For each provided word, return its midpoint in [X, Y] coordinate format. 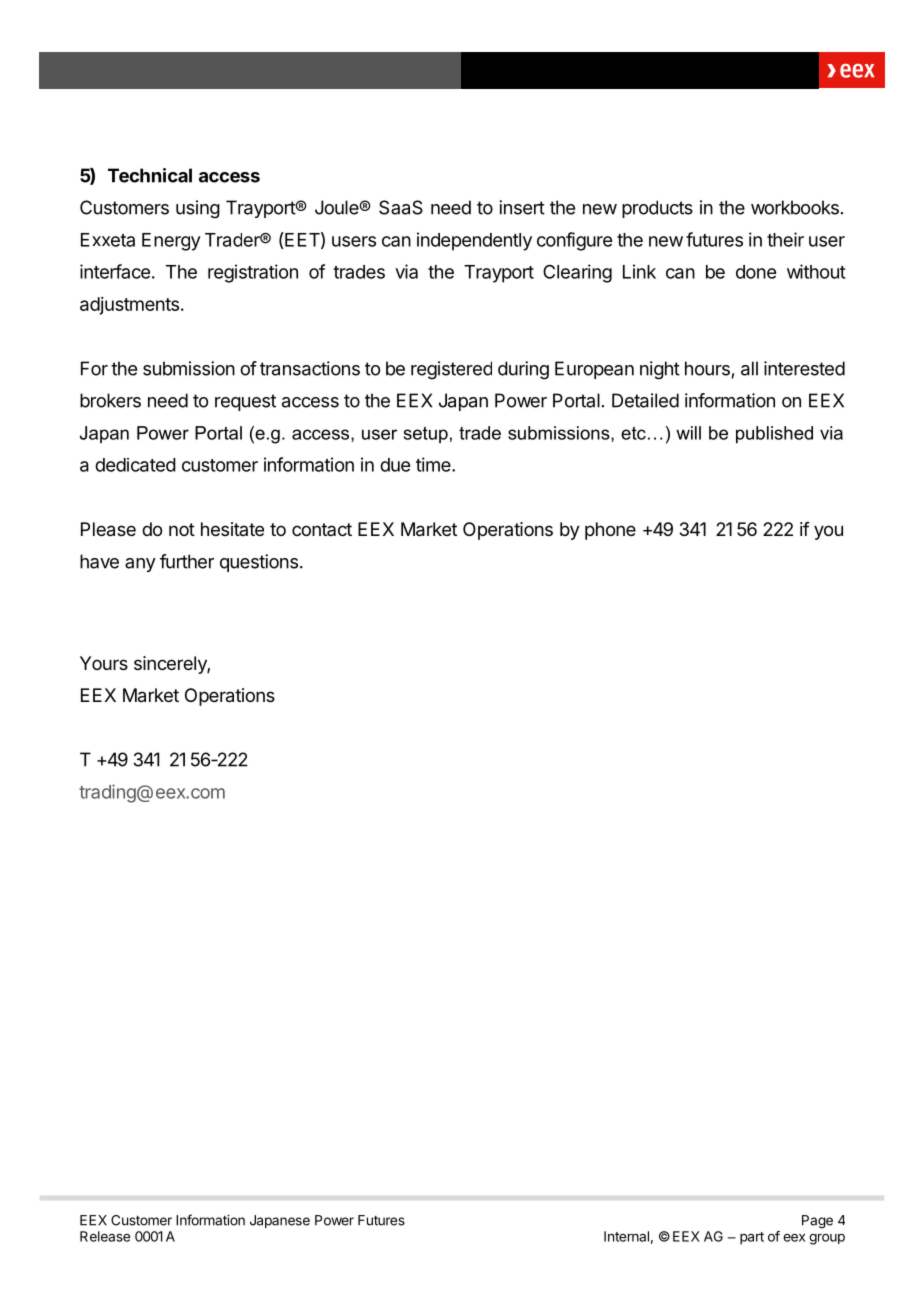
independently [474, 241]
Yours [104, 663]
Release [105, 1236]
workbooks [795, 207]
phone [610, 531]
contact [322, 529]
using [198, 209]
